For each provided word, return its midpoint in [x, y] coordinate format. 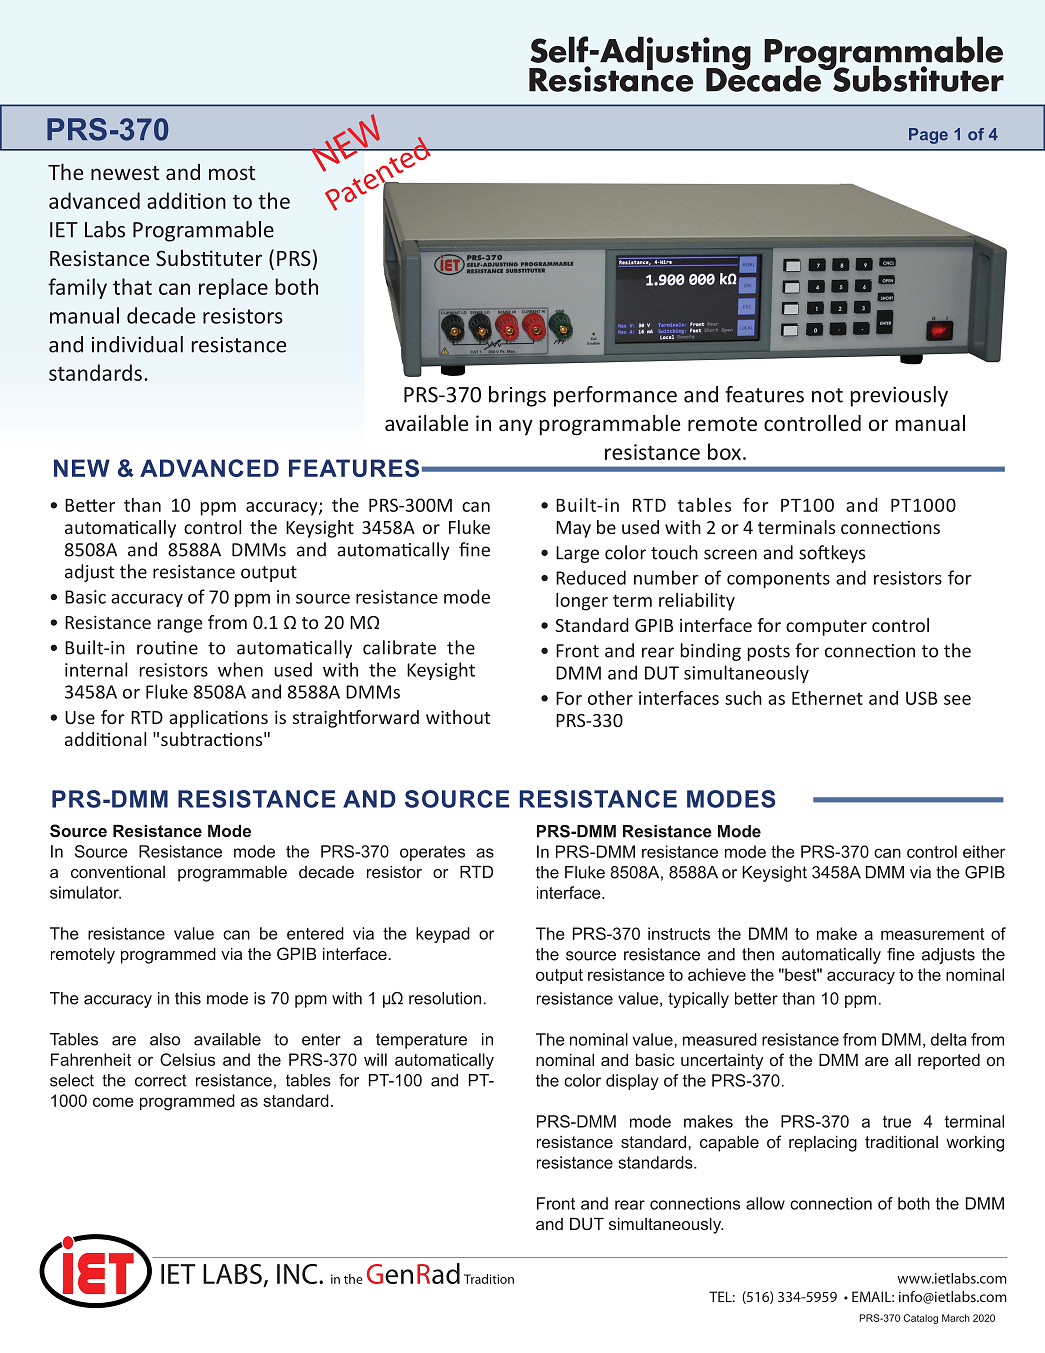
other [610, 698]
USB [921, 698]
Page [928, 136]
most [232, 173]
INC [298, 1274]
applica [199, 719]
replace [233, 288]
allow [765, 1203]
